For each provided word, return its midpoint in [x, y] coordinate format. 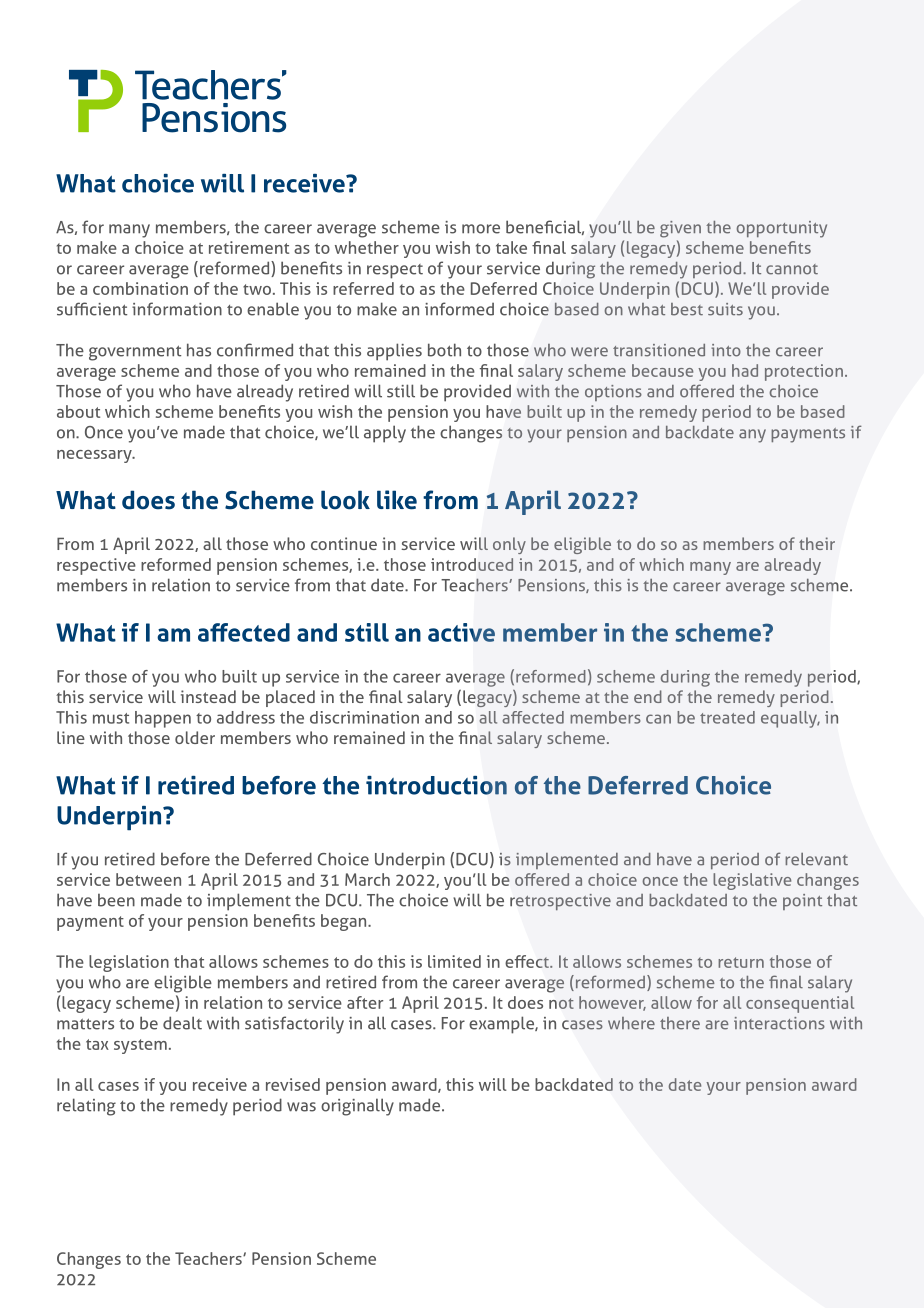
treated [727, 717]
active [461, 632]
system [140, 1046]
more [481, 229]
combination [140, 288]
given [680, 229]
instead [208, 696]
